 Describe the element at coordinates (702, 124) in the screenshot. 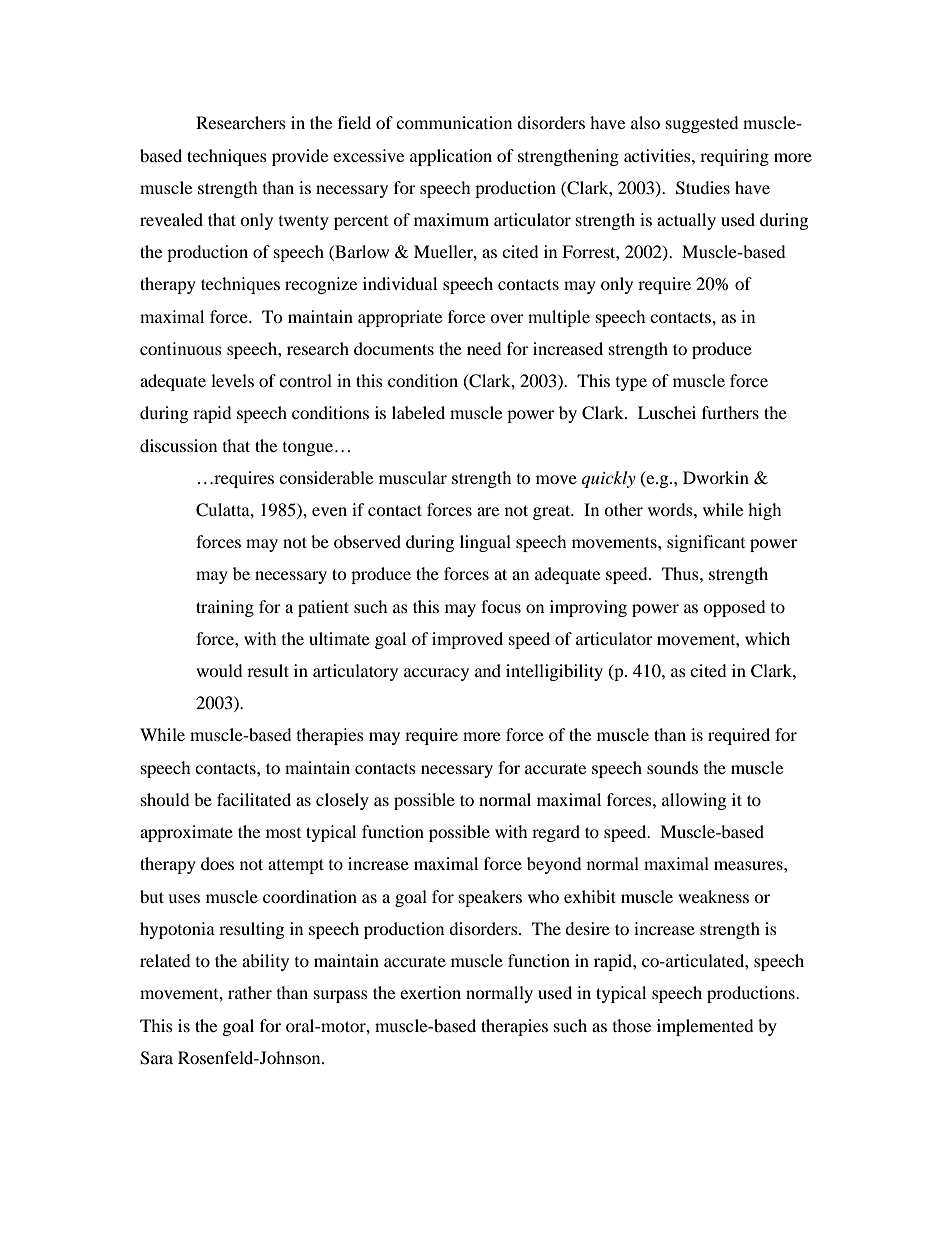

I see `suggested` at that location.
